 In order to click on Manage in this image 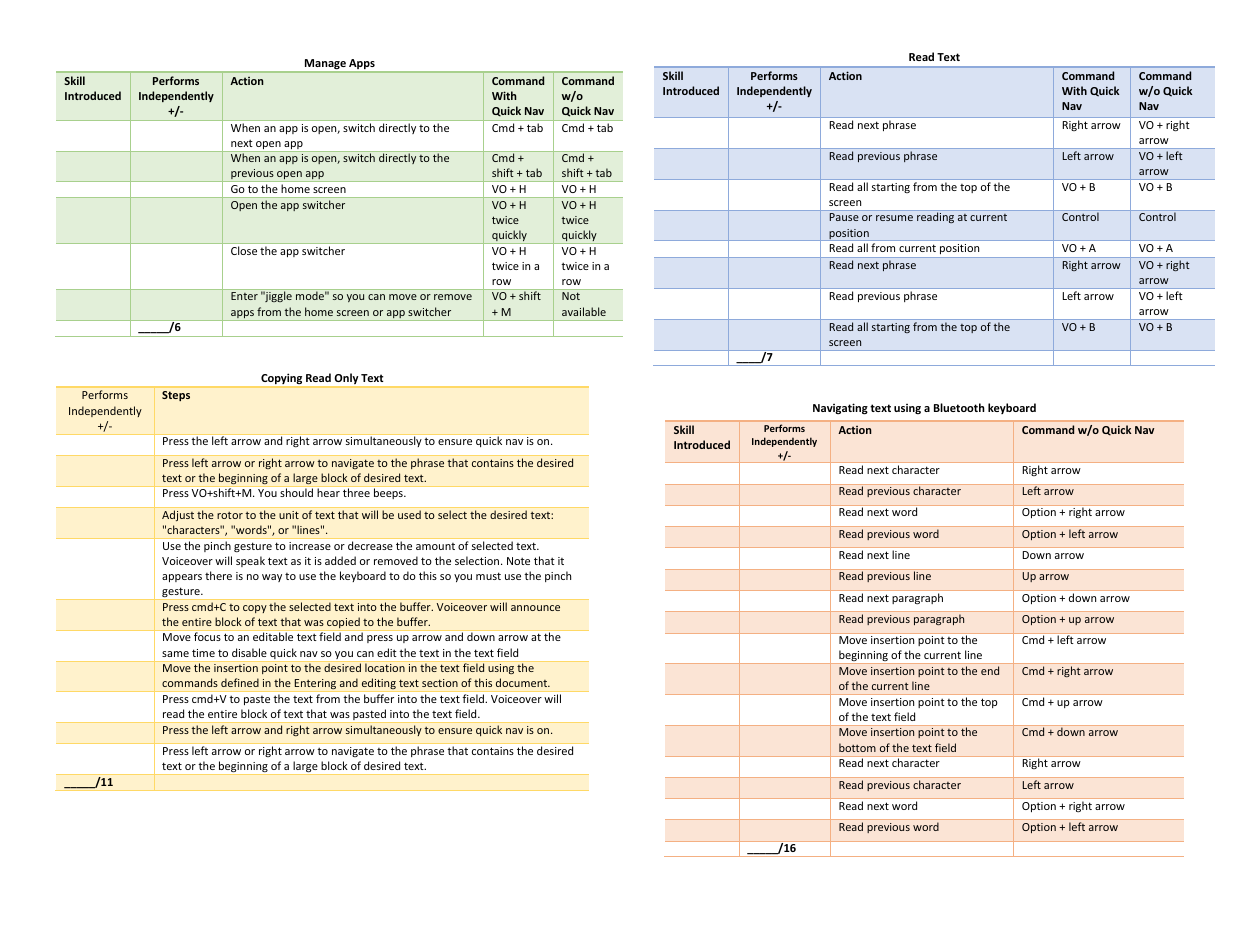, I will do `click(325, 65)`.
